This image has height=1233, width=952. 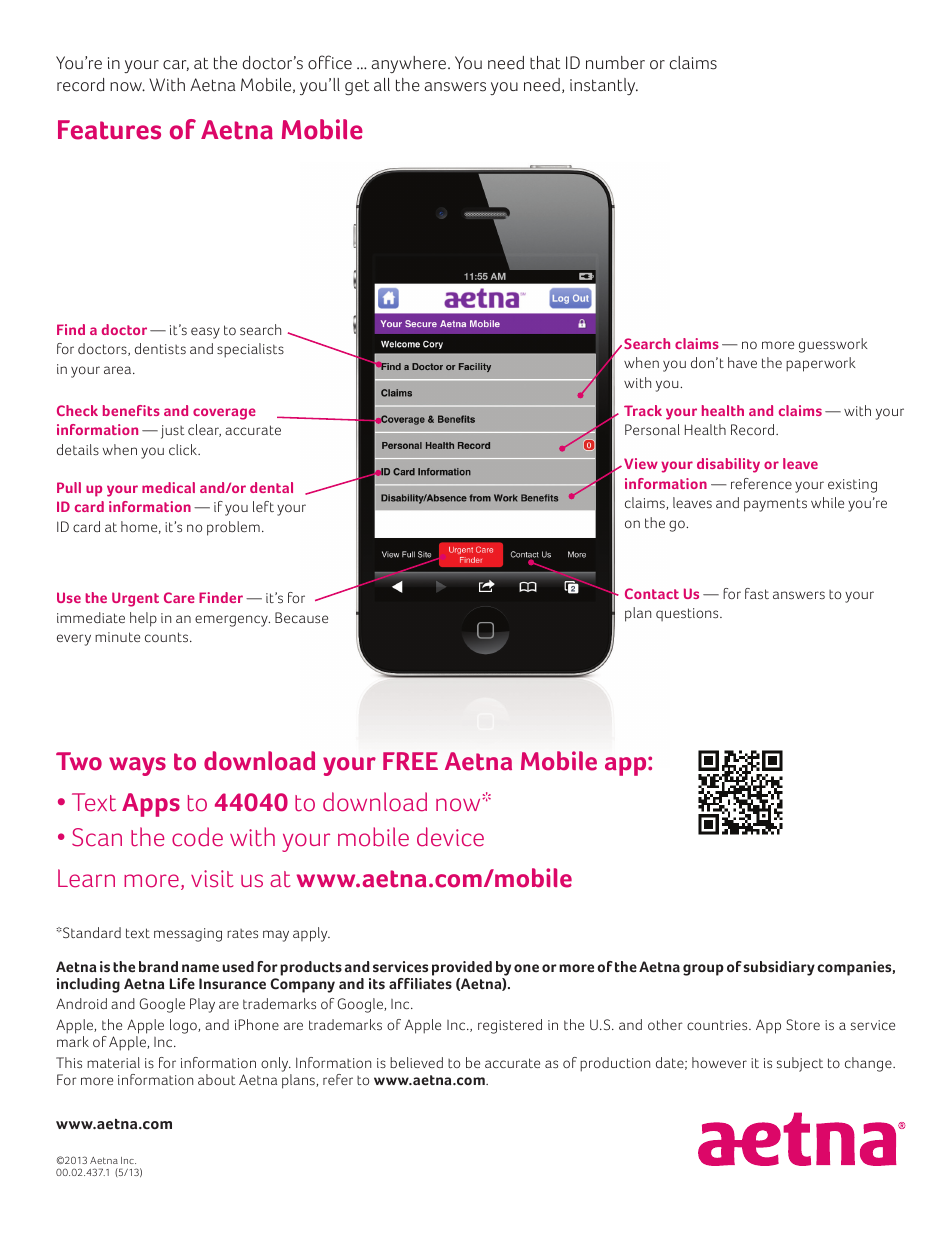 I want to click on Because, so click(x=301, y=618).
